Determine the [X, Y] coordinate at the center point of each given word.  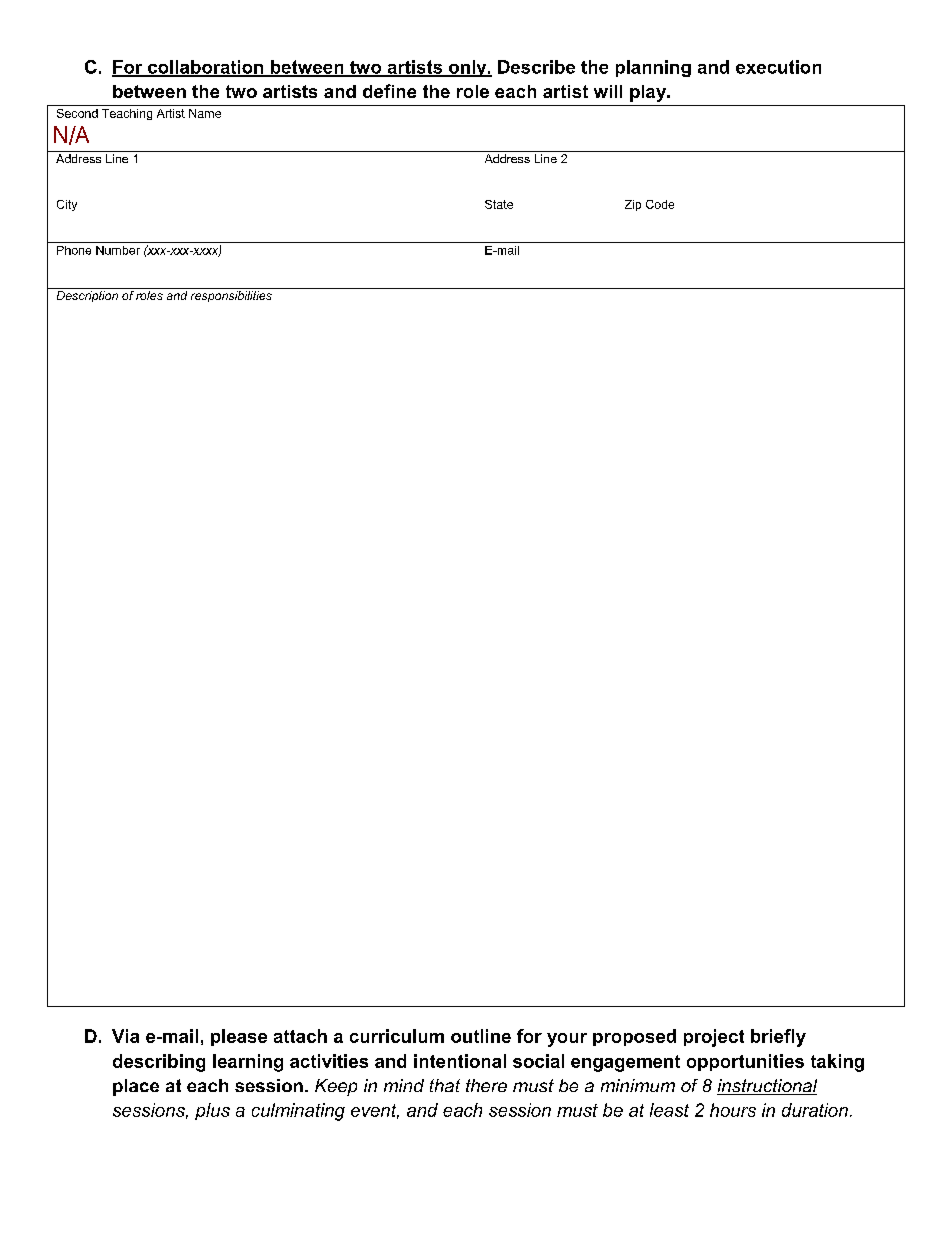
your [567, 1040]
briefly [778, 1038]
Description [87, 296]
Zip [633, 205]
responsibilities [231, 296]
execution [778, 67]
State [499, 204]
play [649, 93]
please [239, 1037]
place [136, 1087]
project [714, 1038]
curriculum [397, 1036]
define [389, 91]
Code [660, 204]
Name [205, 113]
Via [125, 1036]
